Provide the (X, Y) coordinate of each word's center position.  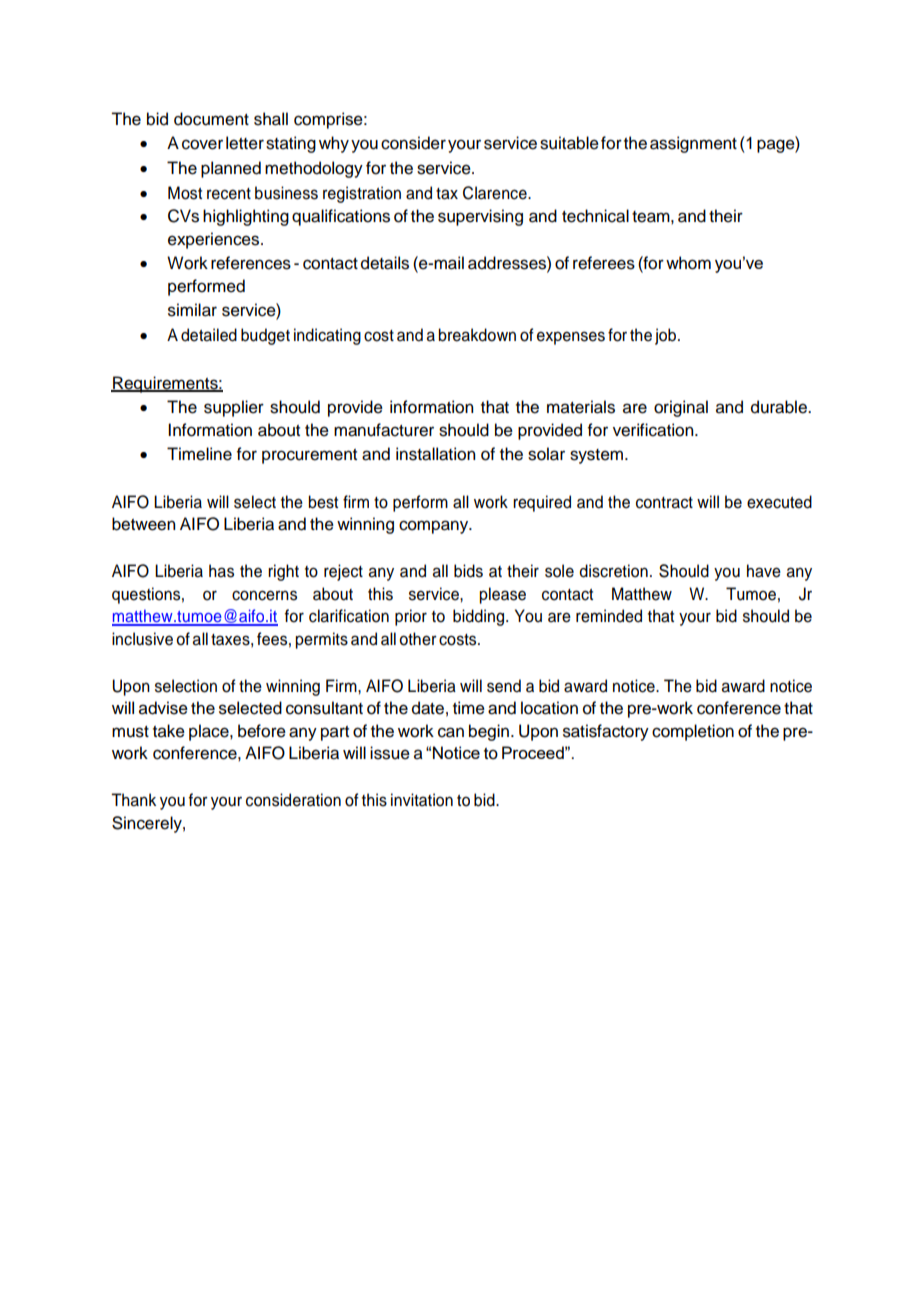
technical (595, 216)
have (764, 571)
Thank (133, 800)
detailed (209, 335)
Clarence (496, 193)
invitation (422, 800)
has (221, 571)
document (211, 119)
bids (468, 571)
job (665, 336)
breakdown (477, 335)
